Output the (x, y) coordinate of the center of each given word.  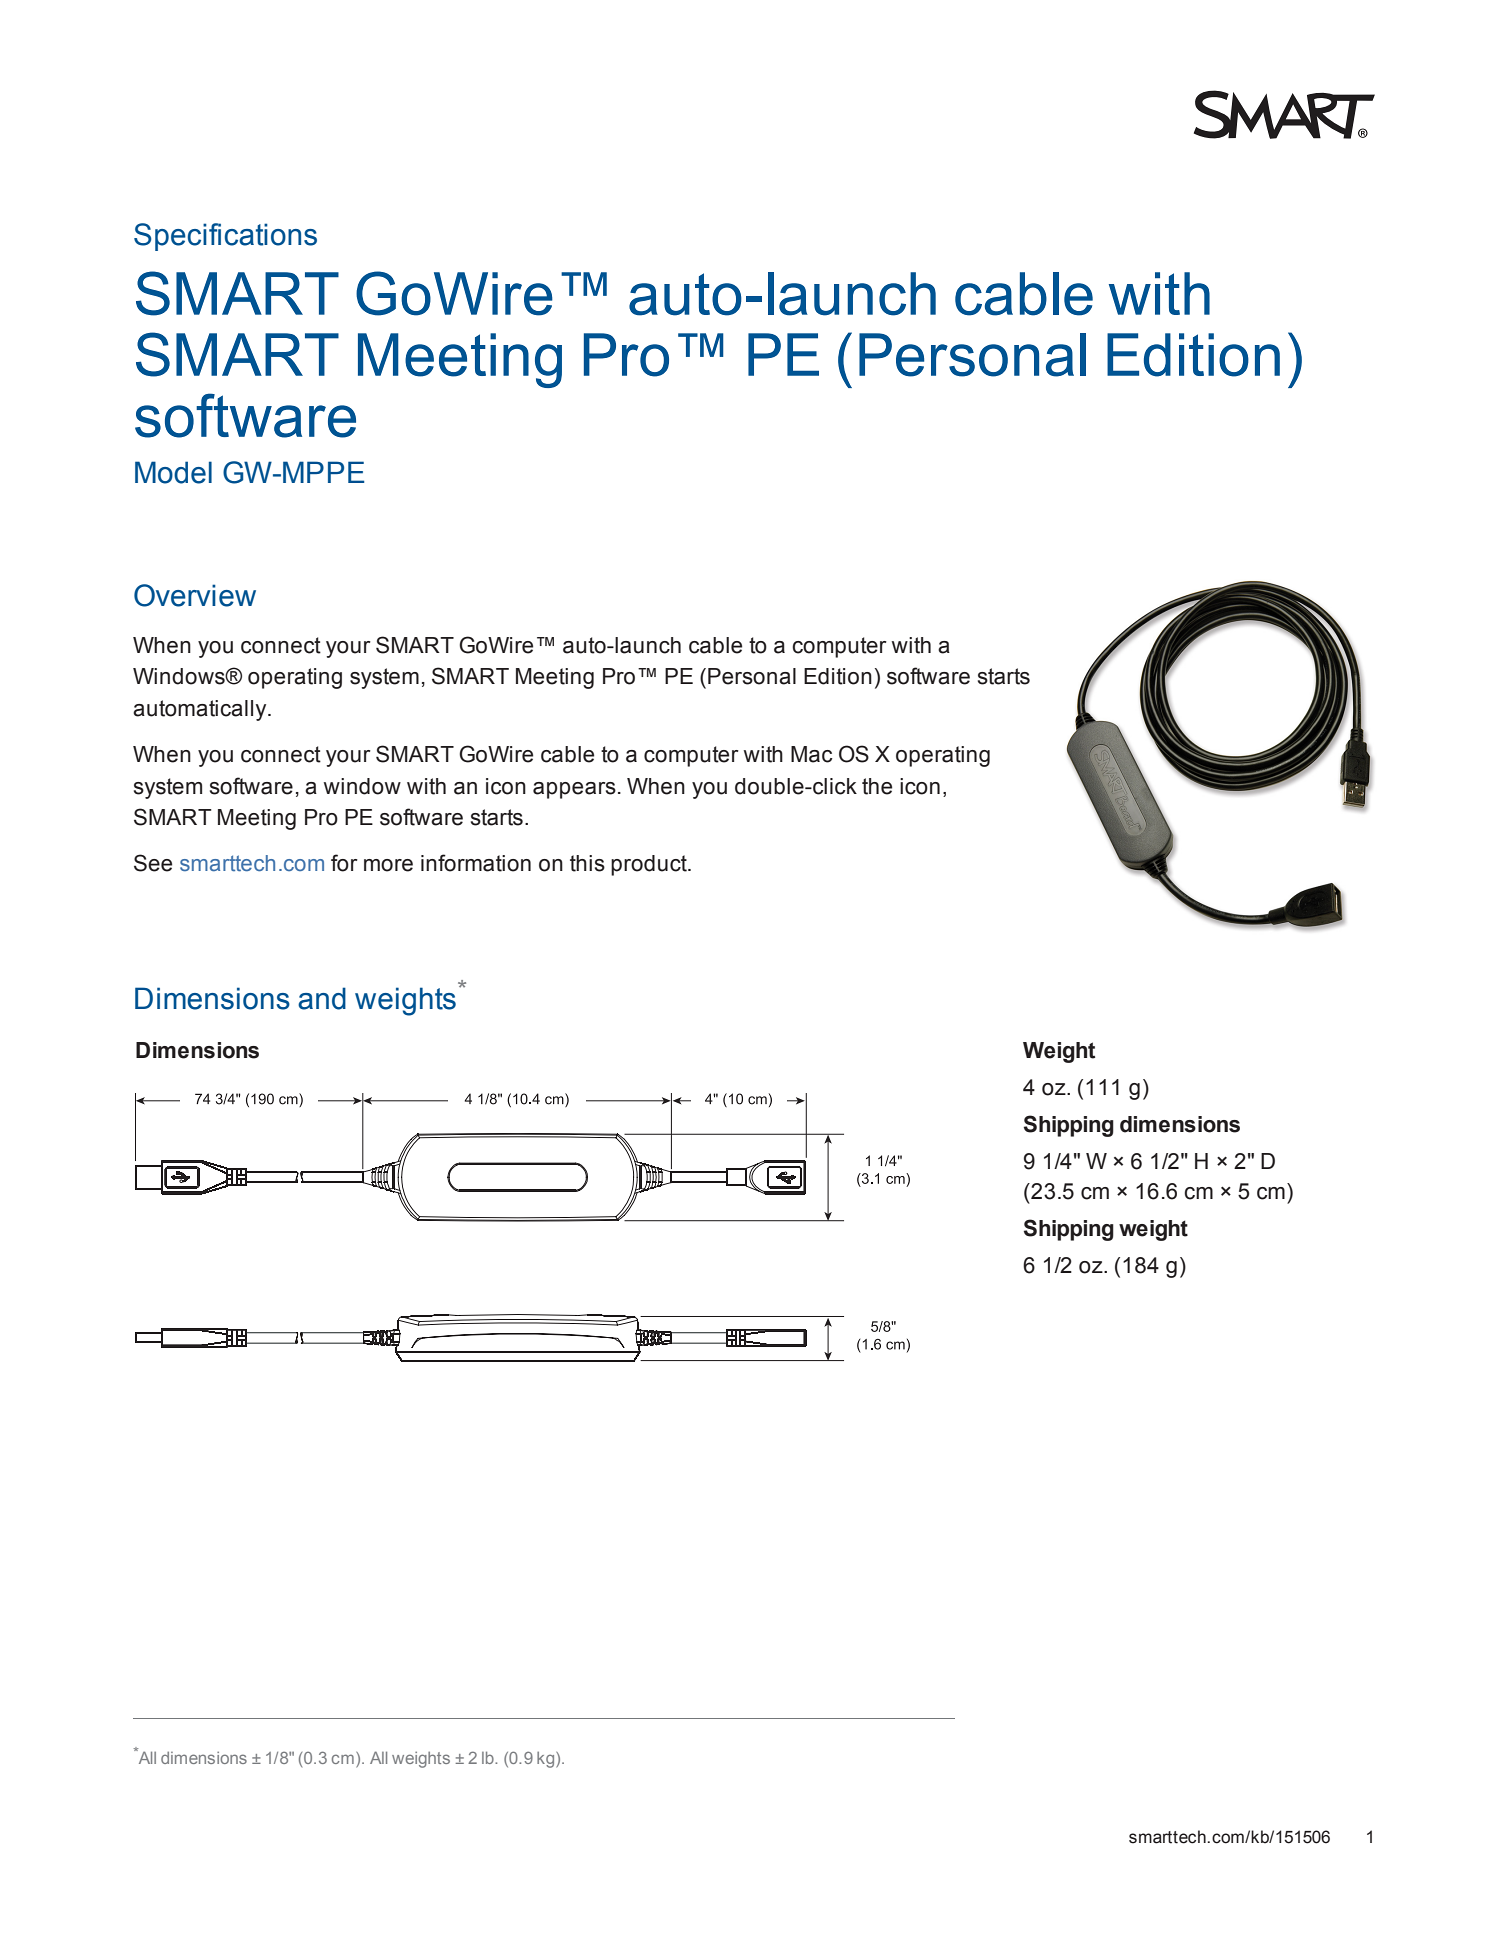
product (650, 865)
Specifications (225, 237)
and (322, 998)
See (153, 863)
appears (574, 790)
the (877, 786)
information (476, 863)
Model (173, 472)
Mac (811, 754)
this (587, 863)
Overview (195, 595)
